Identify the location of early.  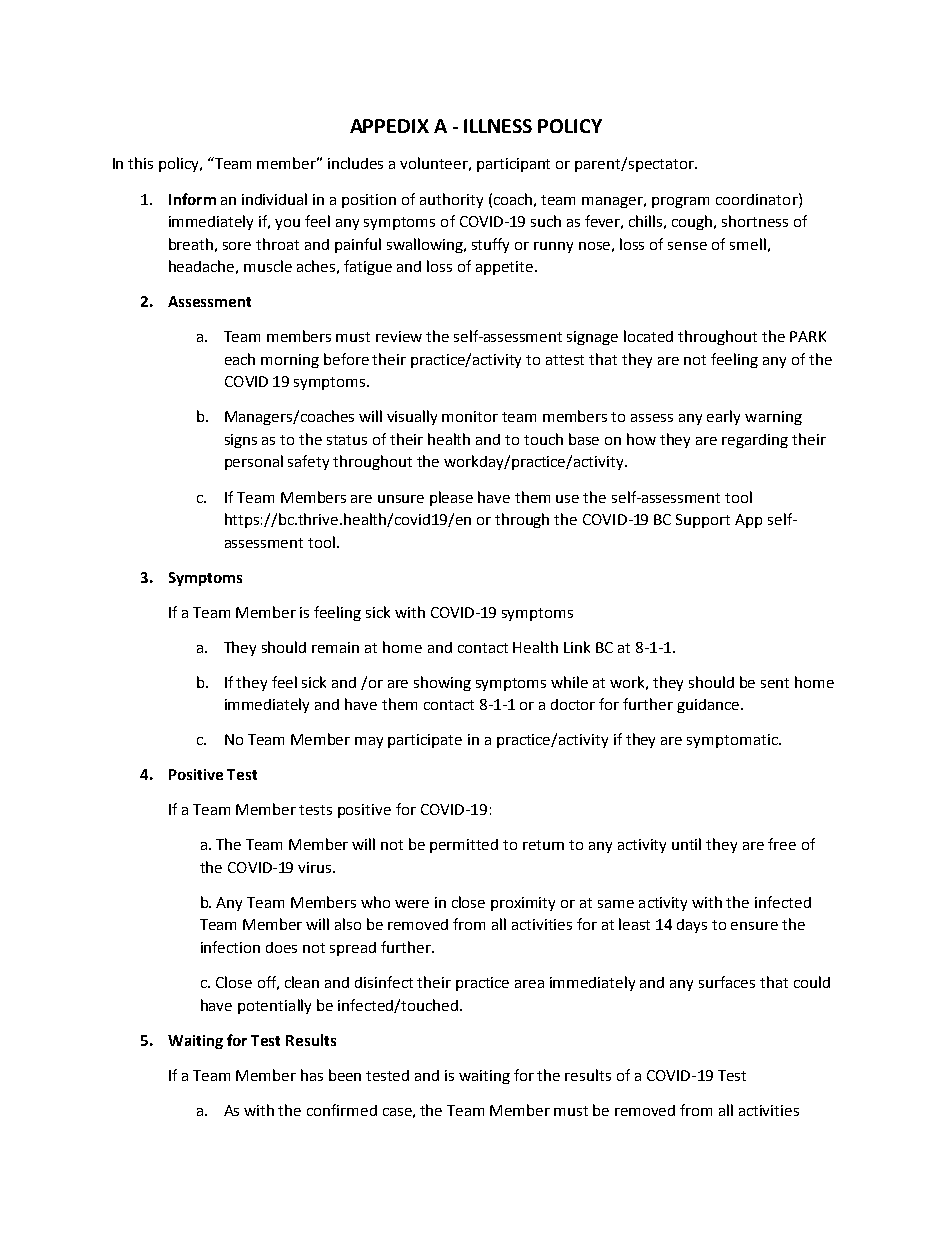
(723, 417).
